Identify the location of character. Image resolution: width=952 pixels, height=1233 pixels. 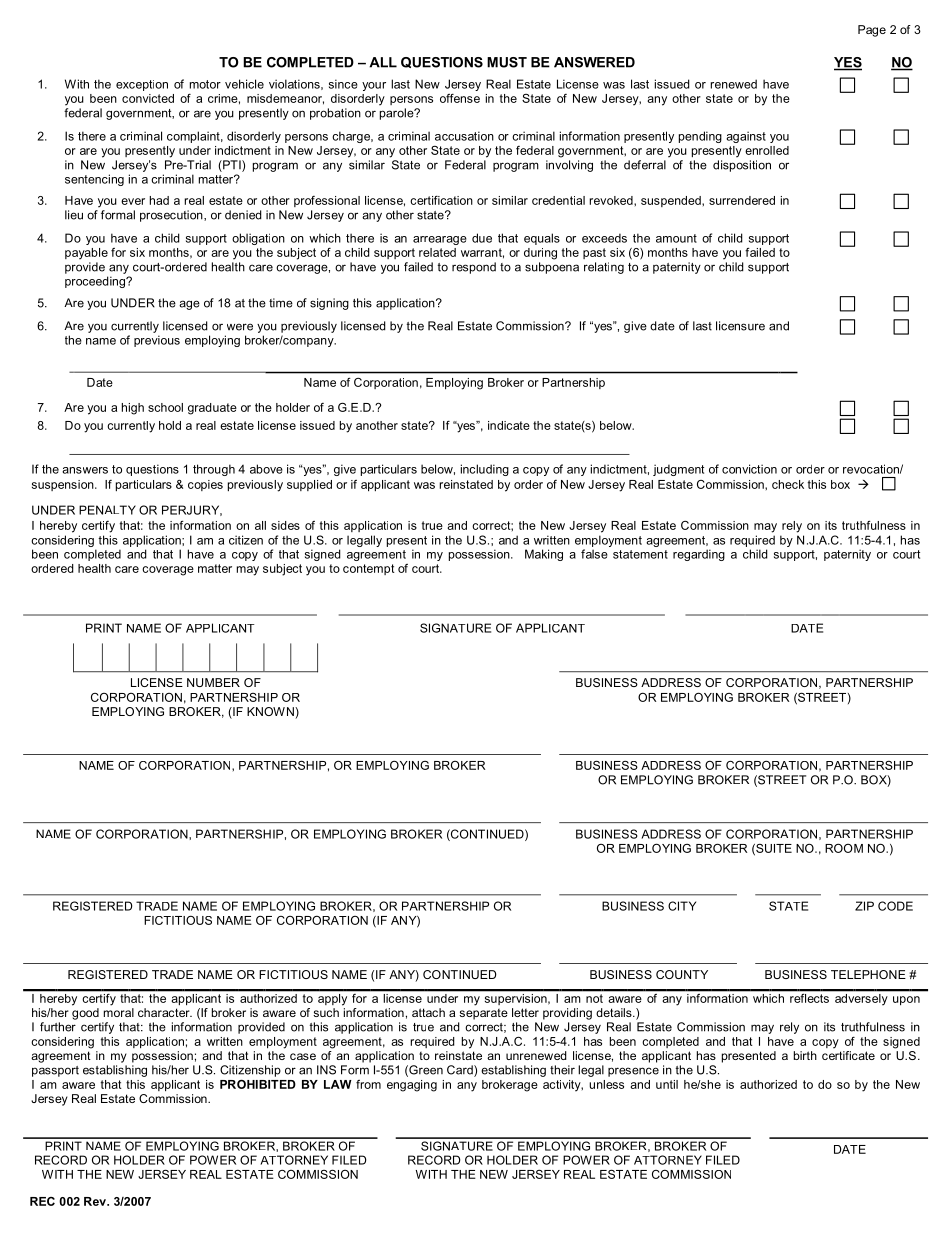
(165, 1012).
